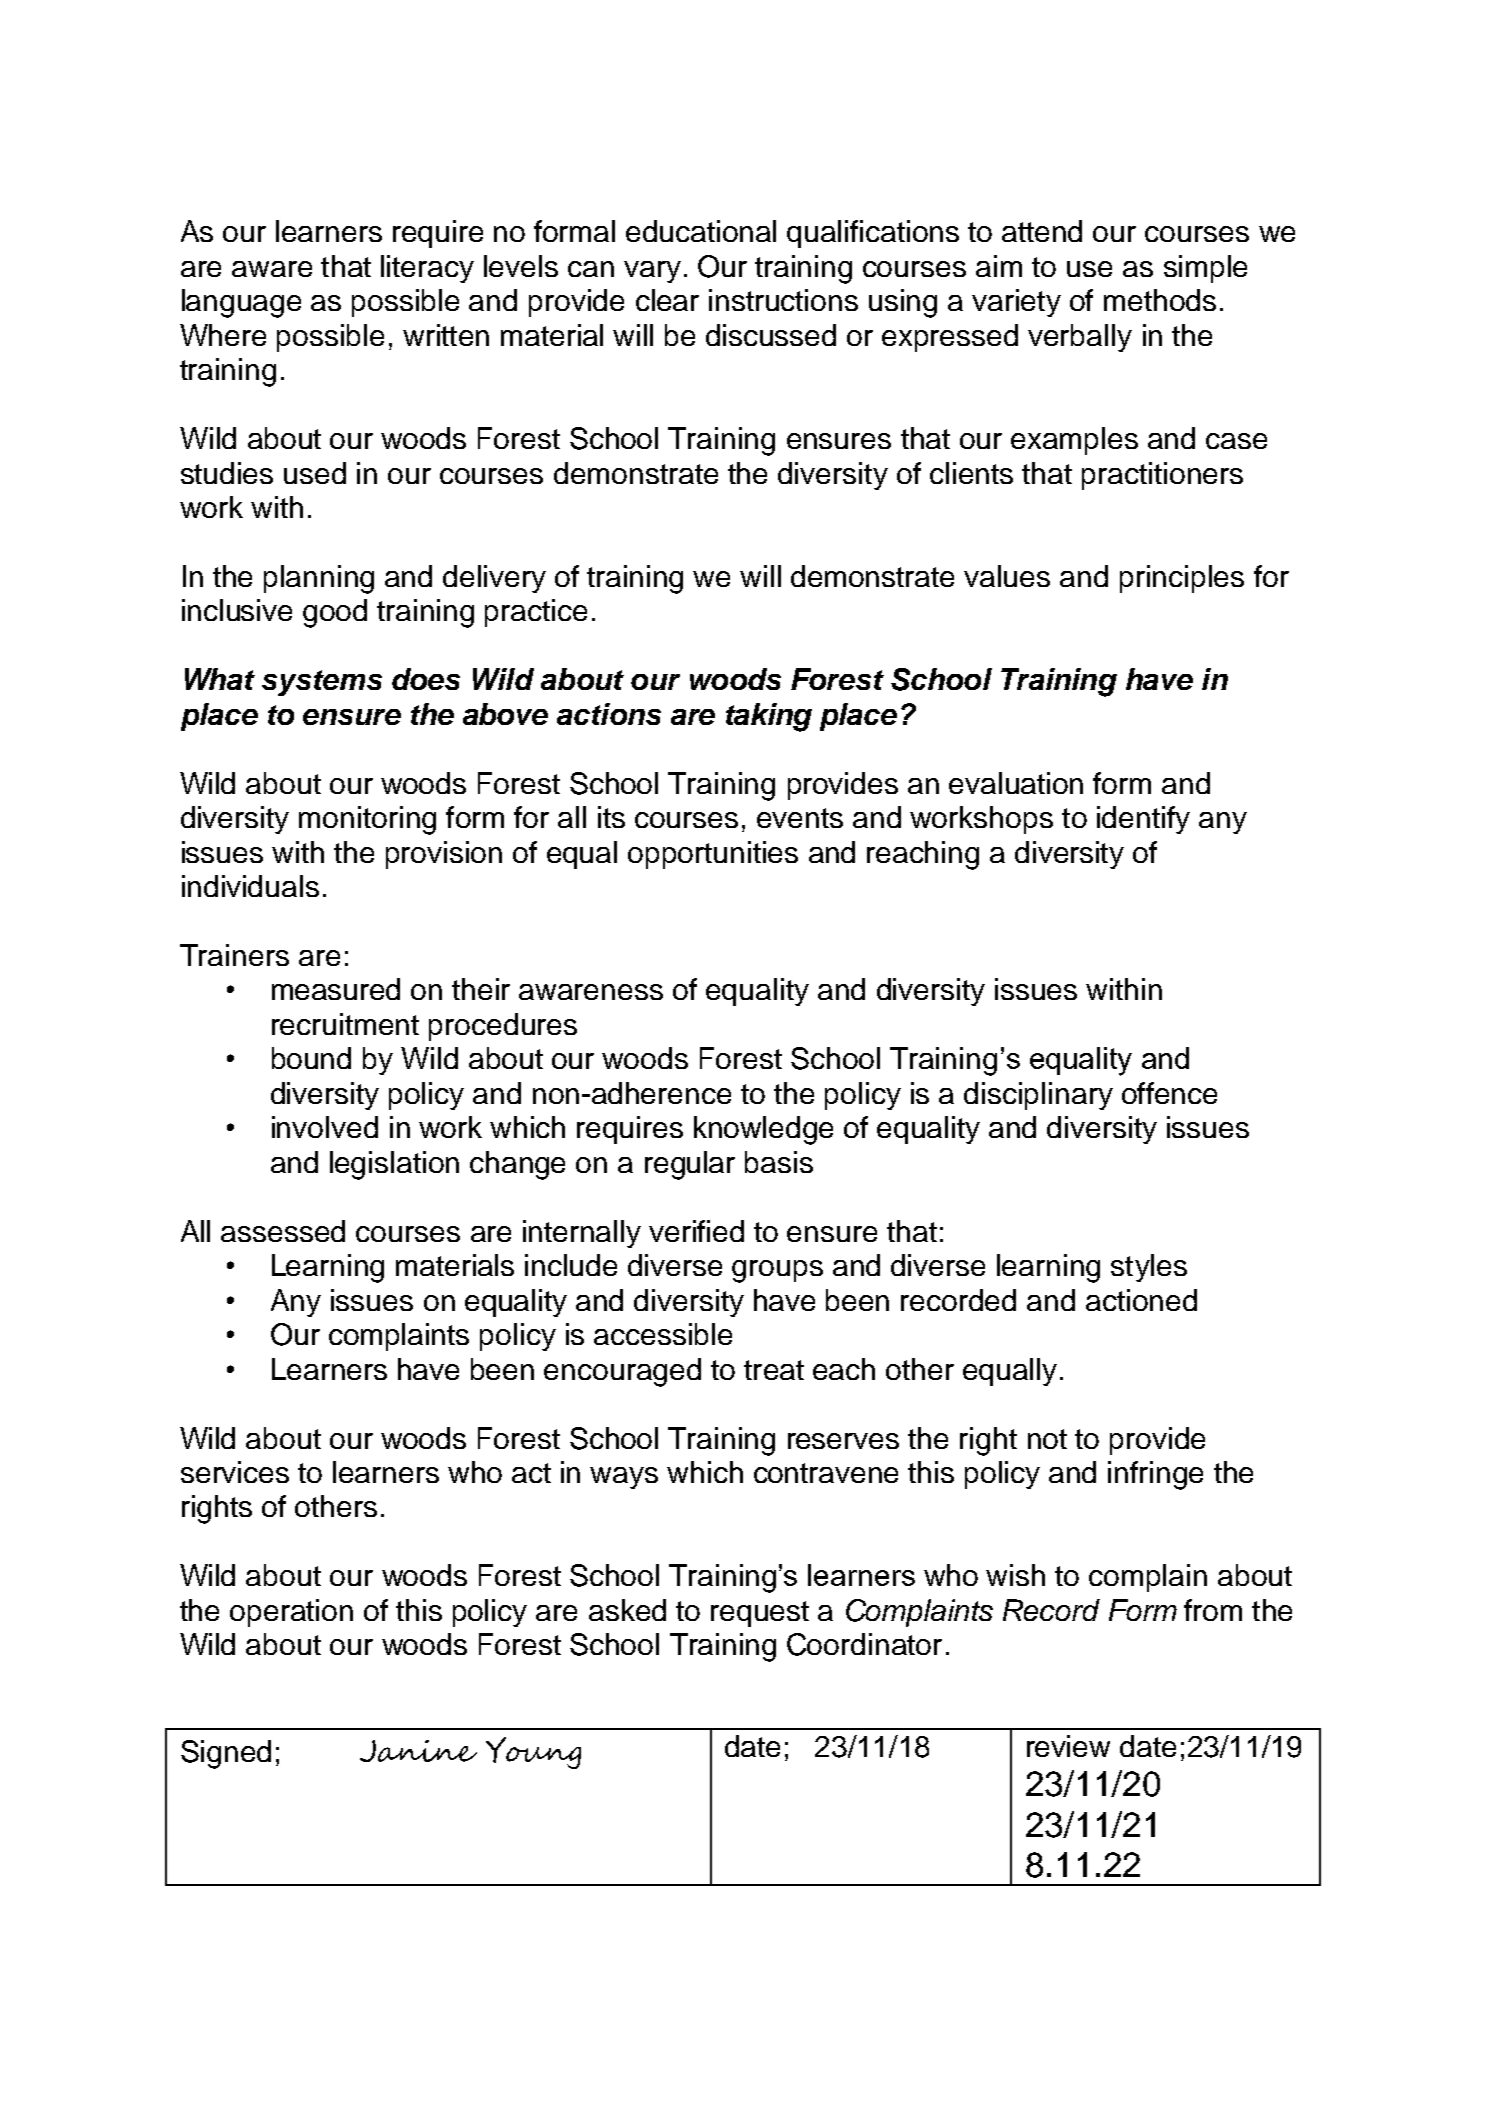  Describe the element at coordinates (760, 1614) in the screenshot. I see `request` at that location.
